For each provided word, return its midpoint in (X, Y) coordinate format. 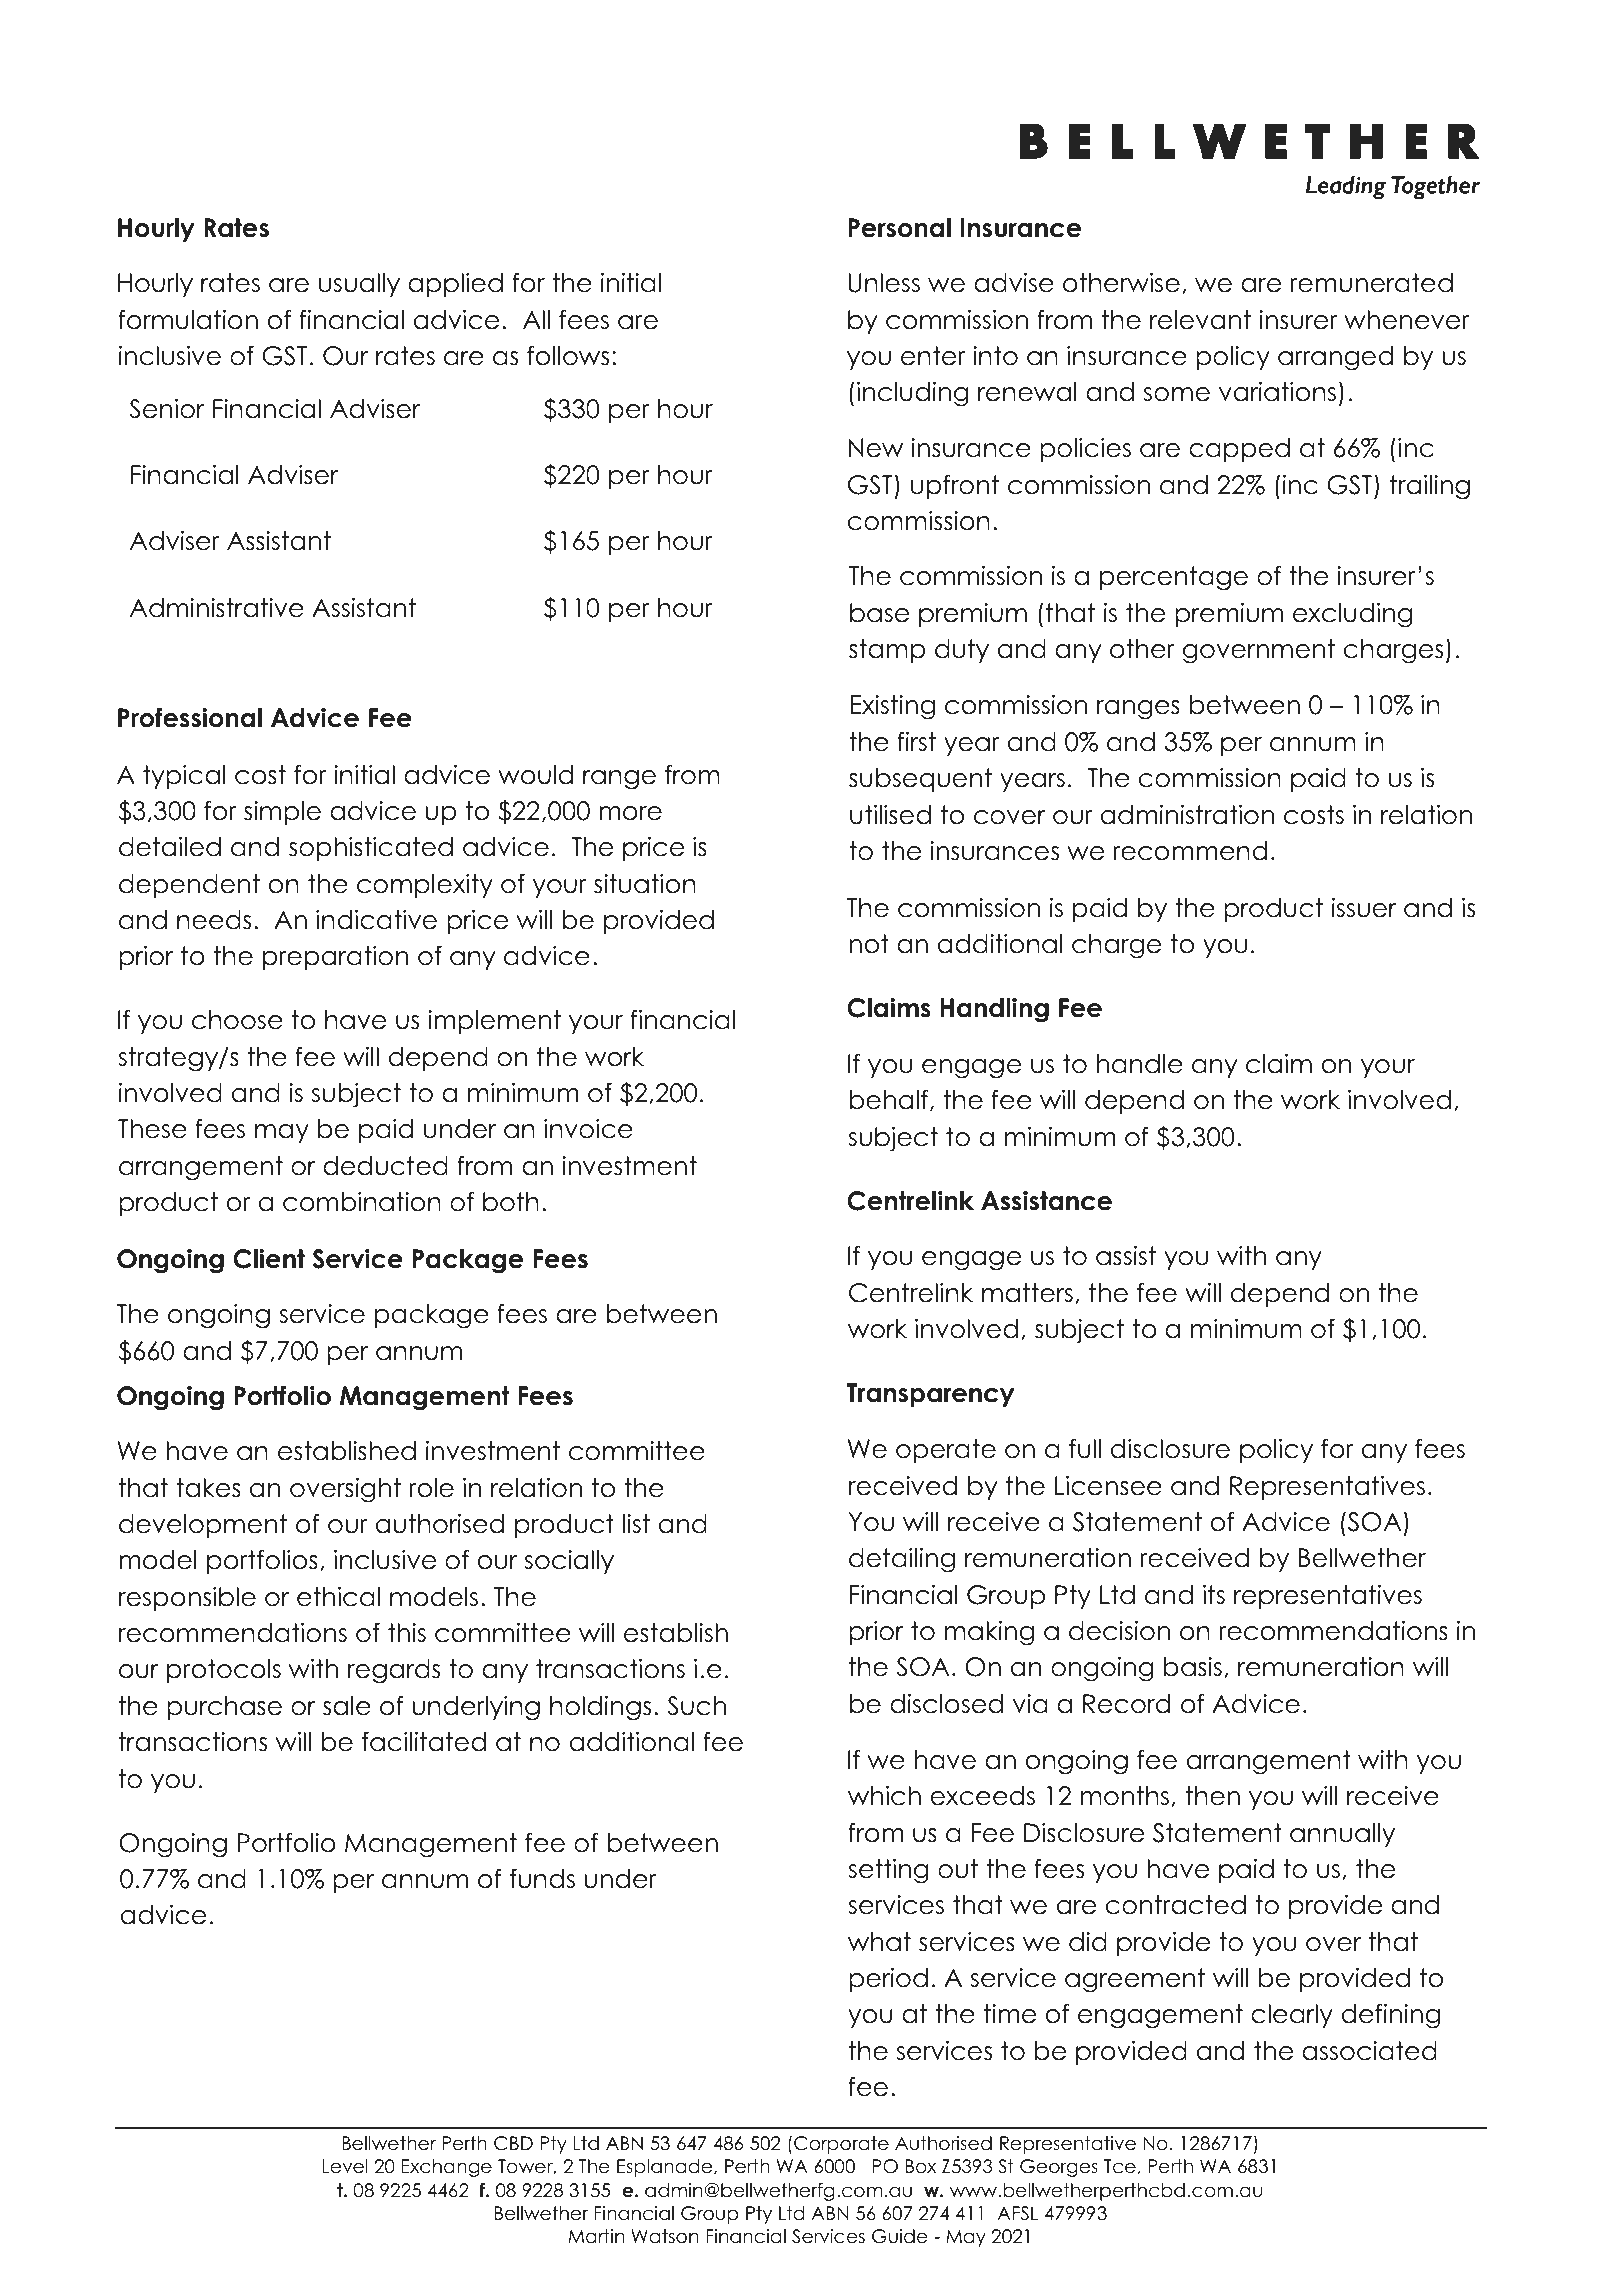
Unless (884, 283)
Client (269, 1258)
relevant (1200, 320)
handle (1140, 1064)
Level (345, 2166)
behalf (890, 1100)
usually (359, 285)
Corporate (841, 2145)
